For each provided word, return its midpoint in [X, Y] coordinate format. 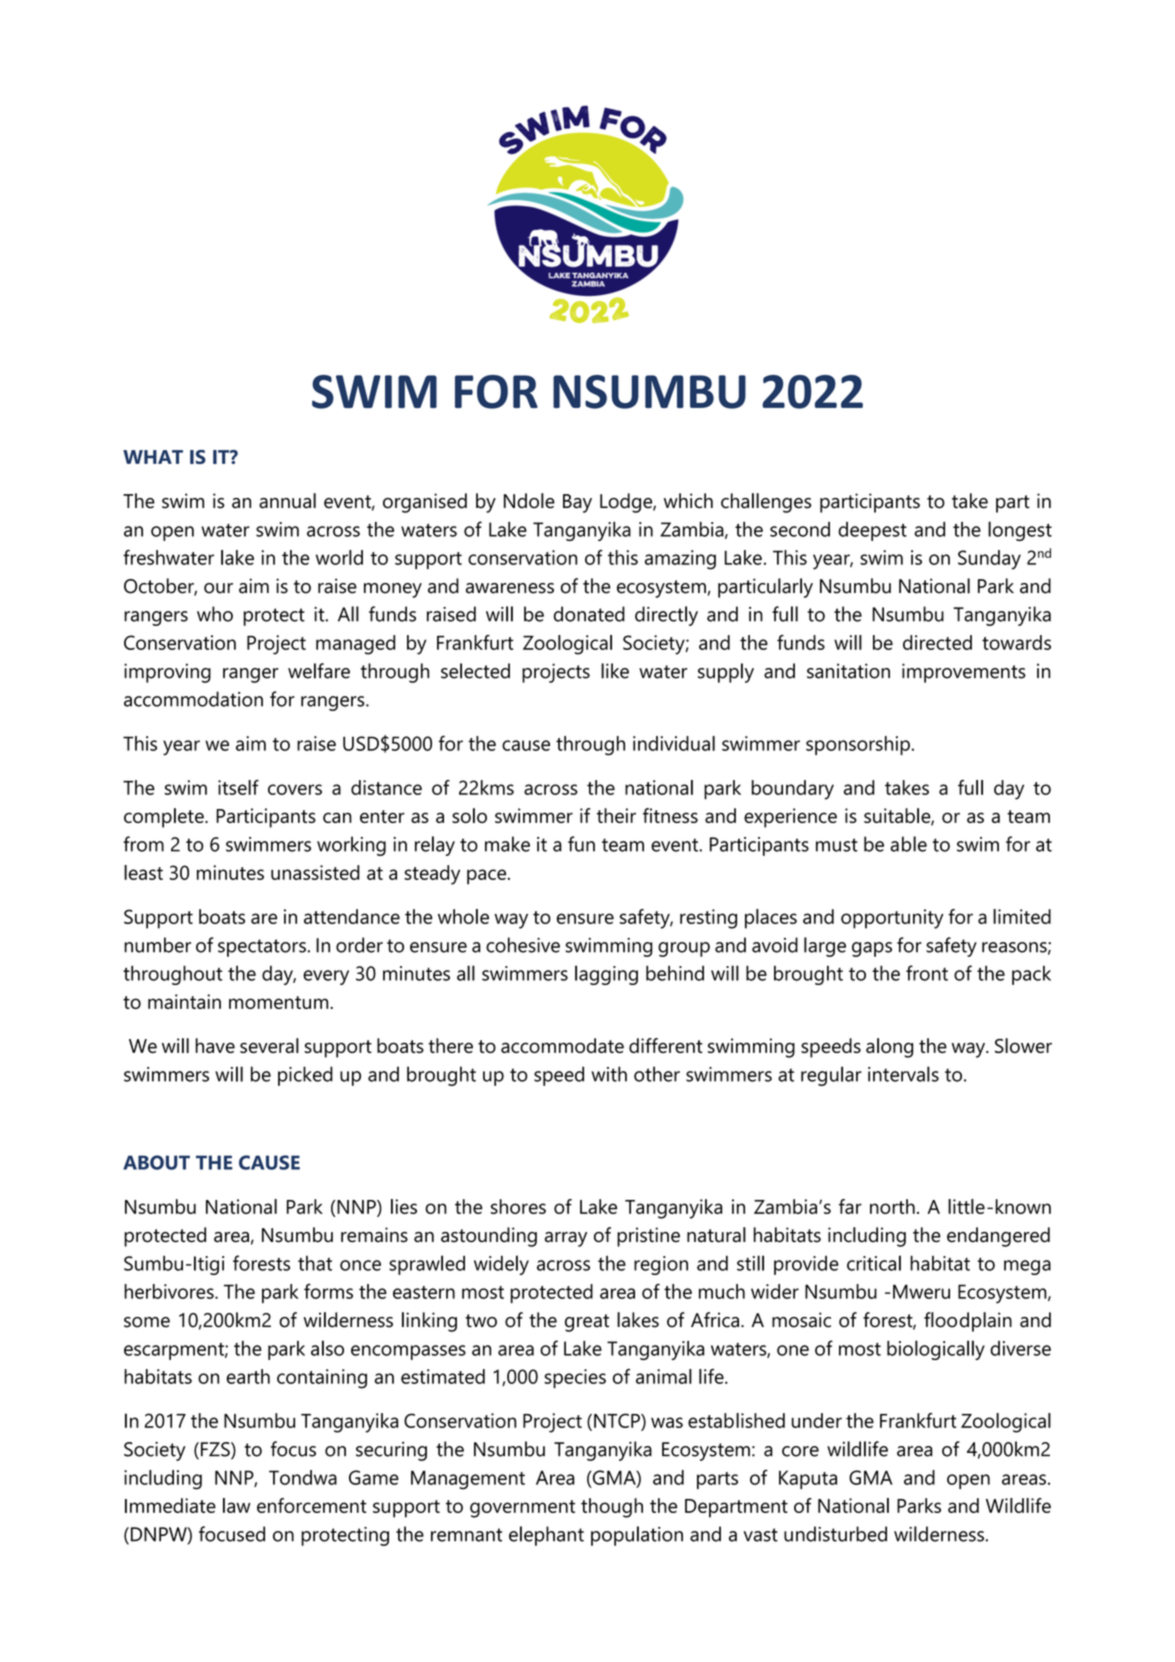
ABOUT [156, 1162]
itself [238, 787]
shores [518, 1206]
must [837, 845]
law [236, 1505]
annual [287, 501]
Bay [577, 503]
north [892, 1206]
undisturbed [835, 1534]
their [616, 815]
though [612, 1508]
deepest [872, 531]
